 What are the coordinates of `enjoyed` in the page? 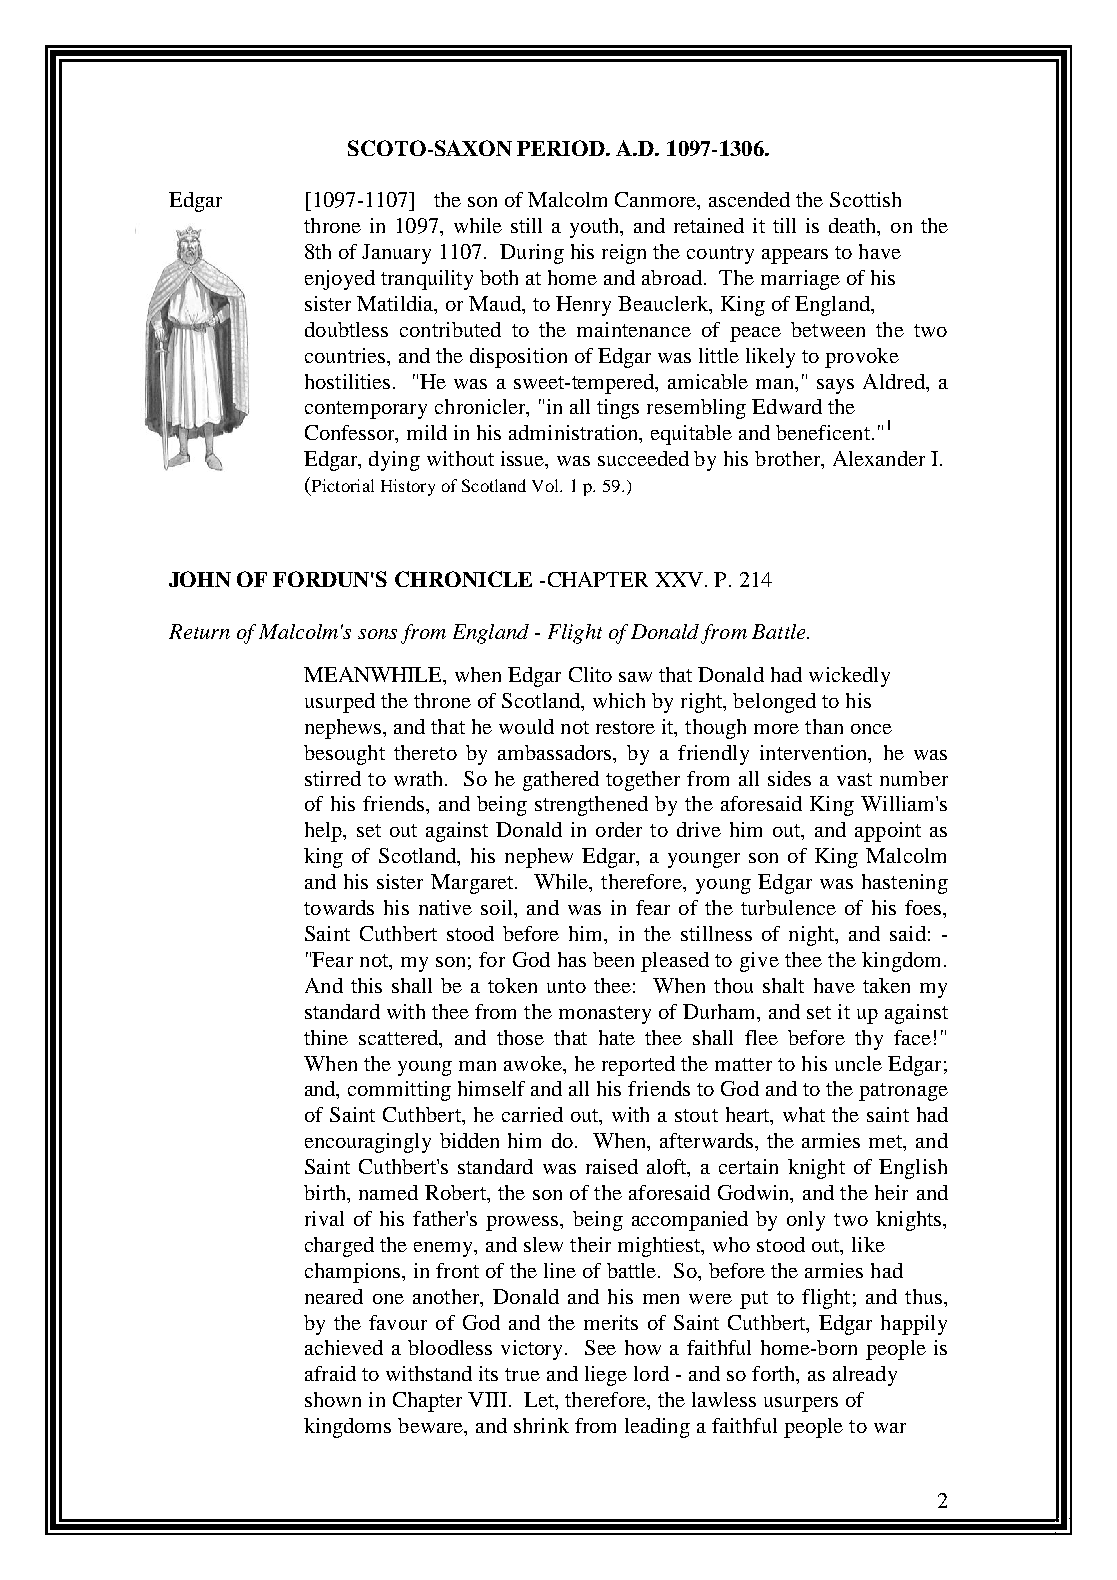 It's located at (340, 280).
